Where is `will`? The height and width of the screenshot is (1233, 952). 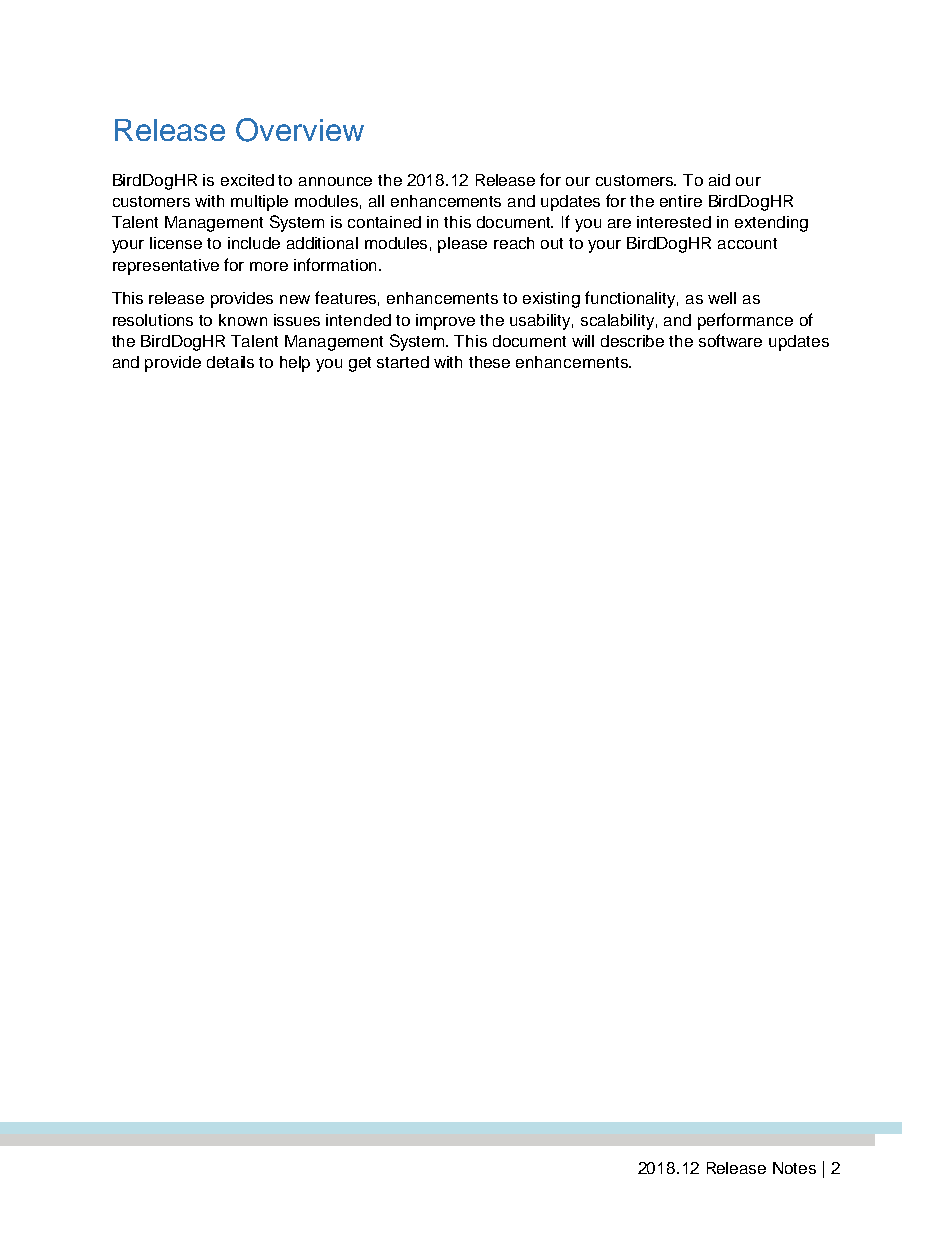 will is located at coordinates (583, 341).
